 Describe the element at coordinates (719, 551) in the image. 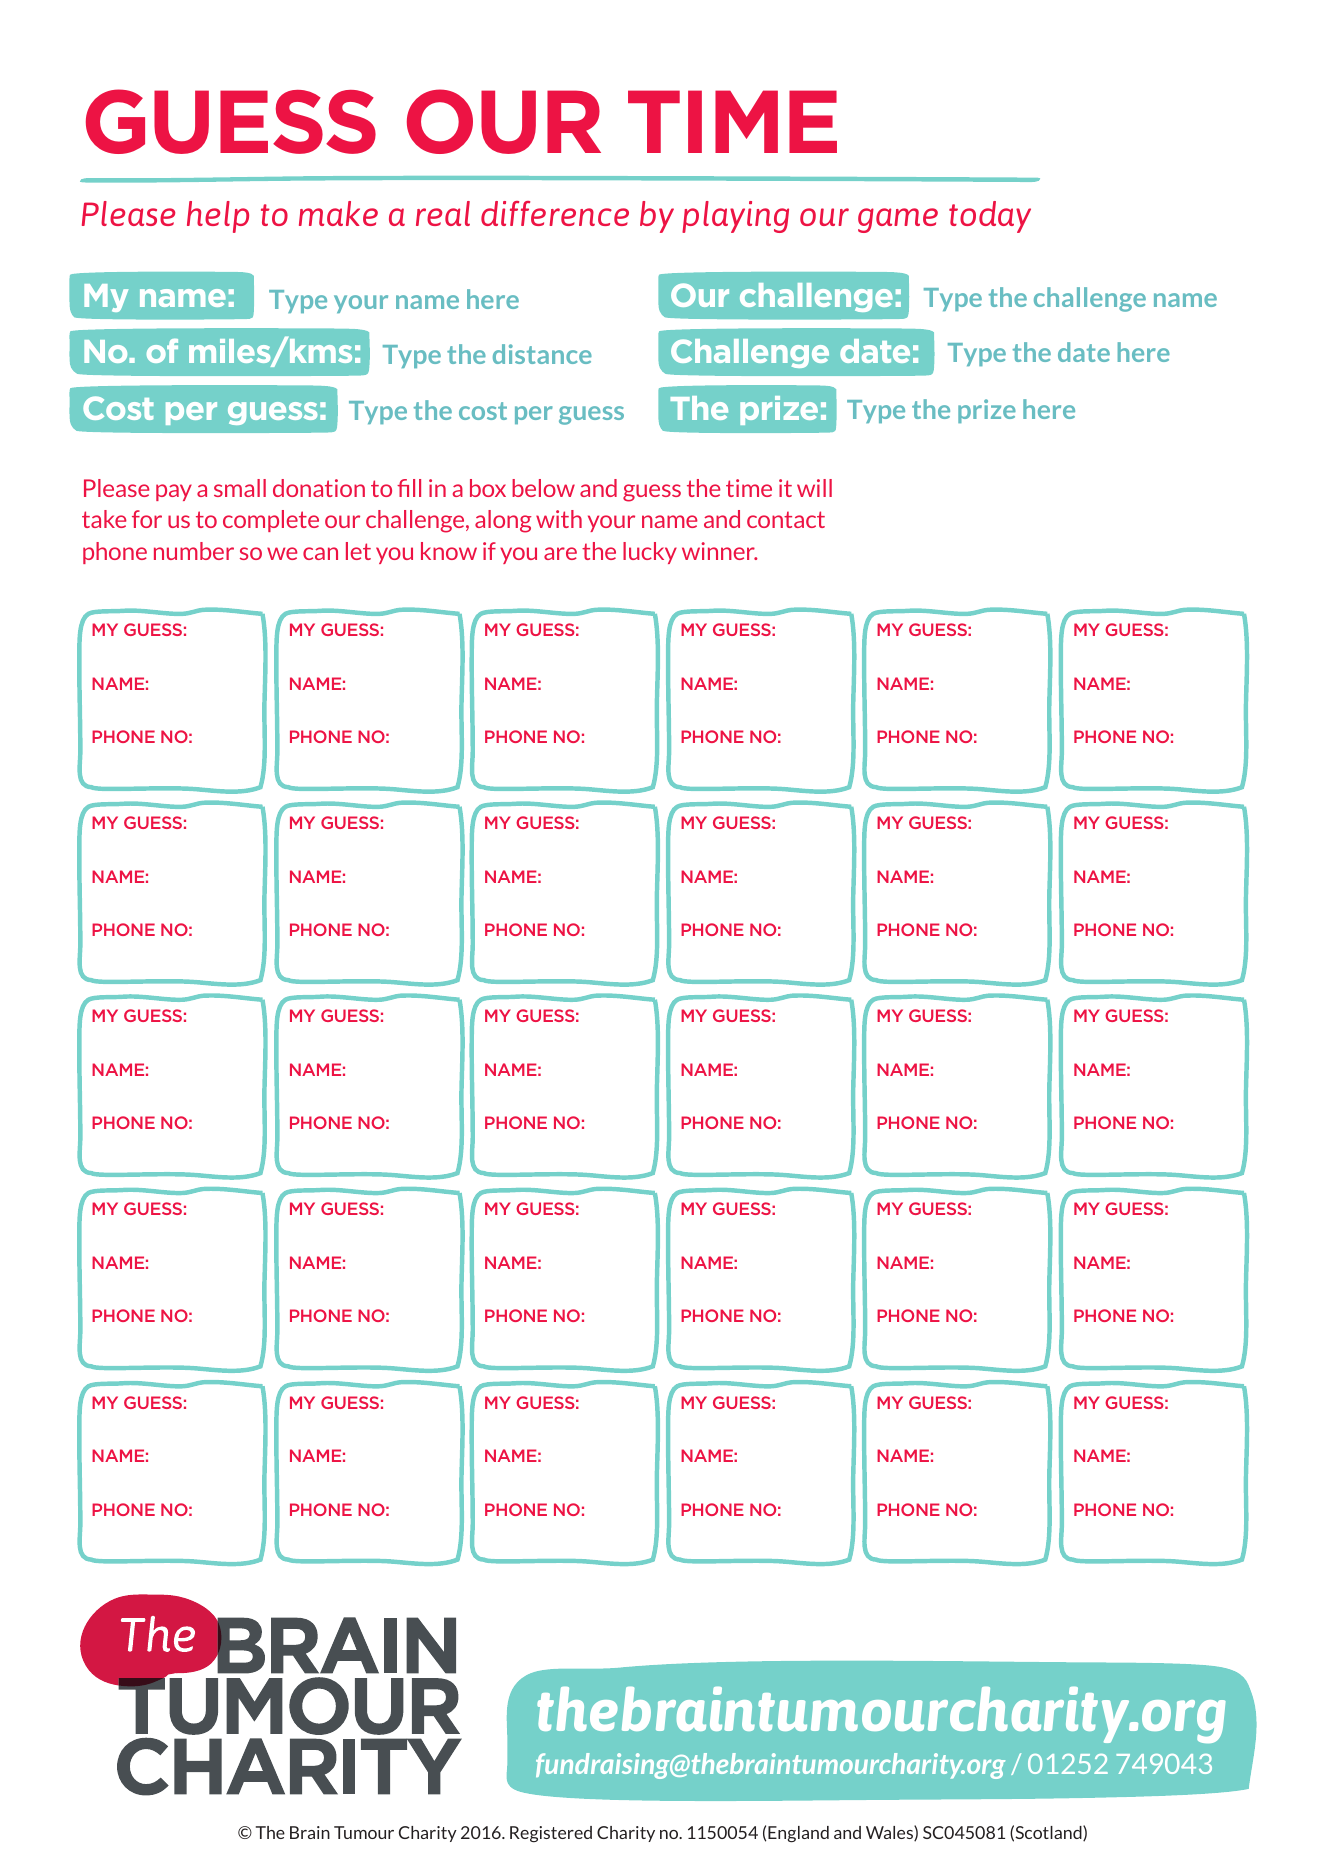

I see `winner` at that location.
